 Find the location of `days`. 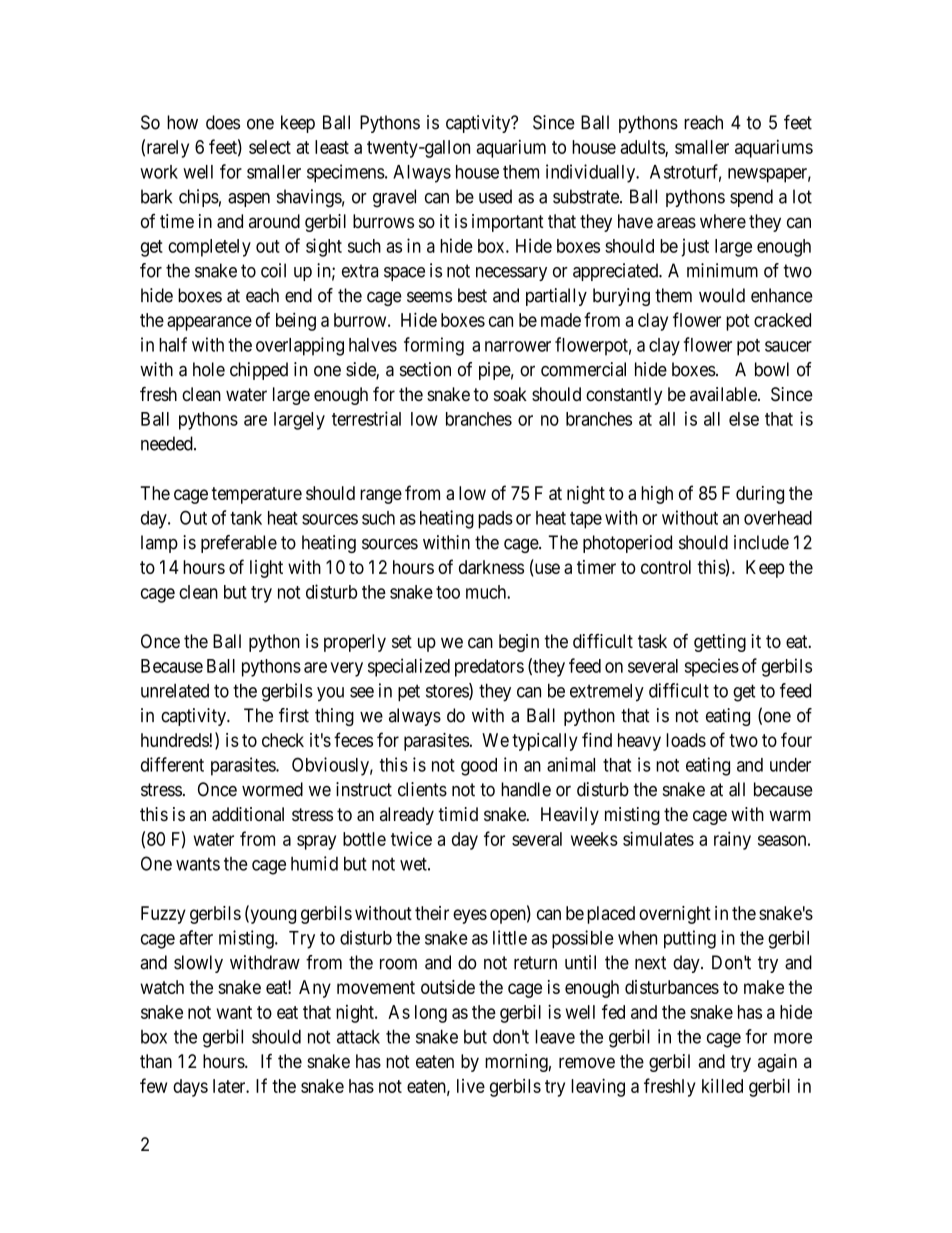

days is located at coordinates (190, 1088).
